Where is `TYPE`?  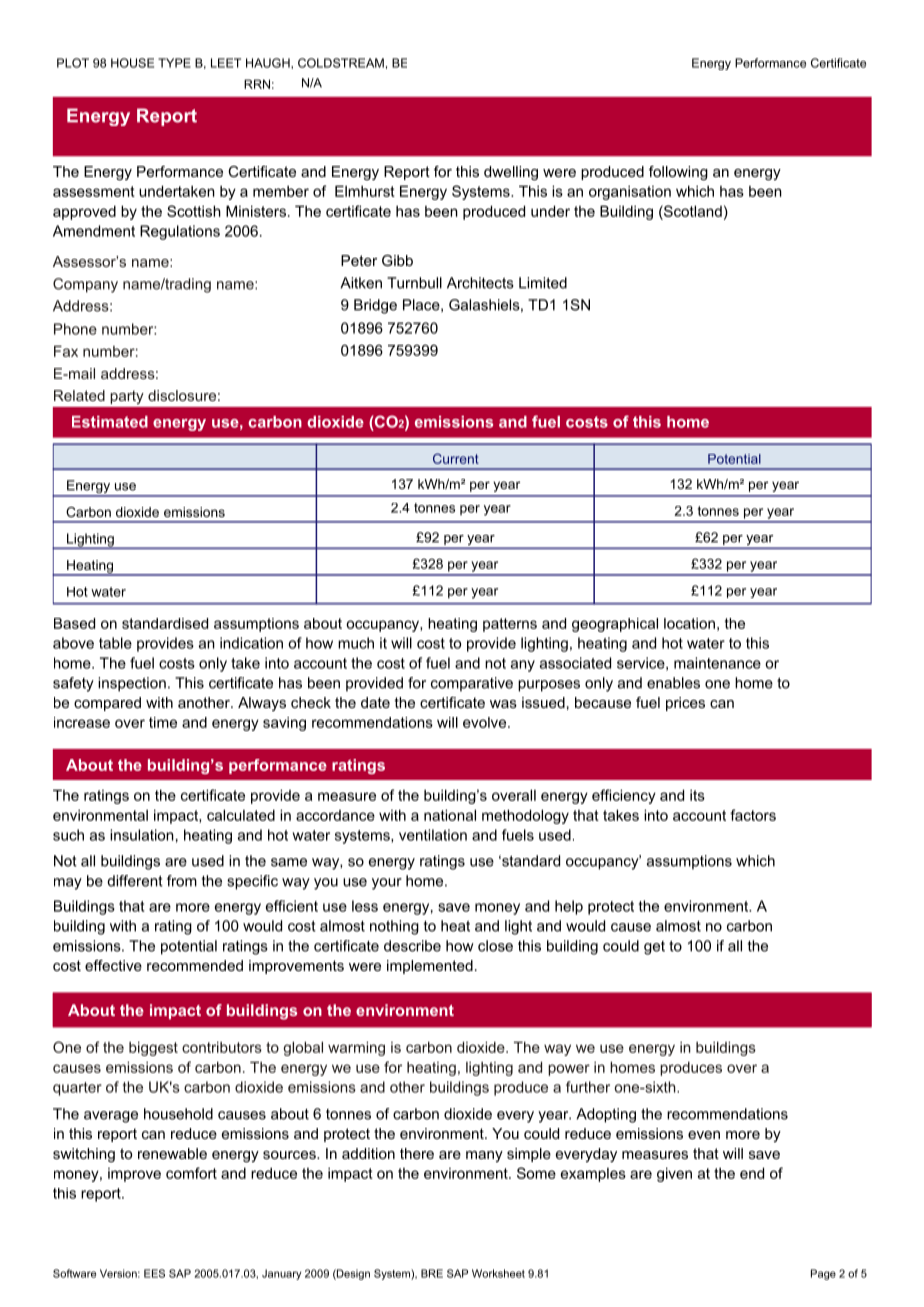 TYPE is located at coordinates (174, 63).
